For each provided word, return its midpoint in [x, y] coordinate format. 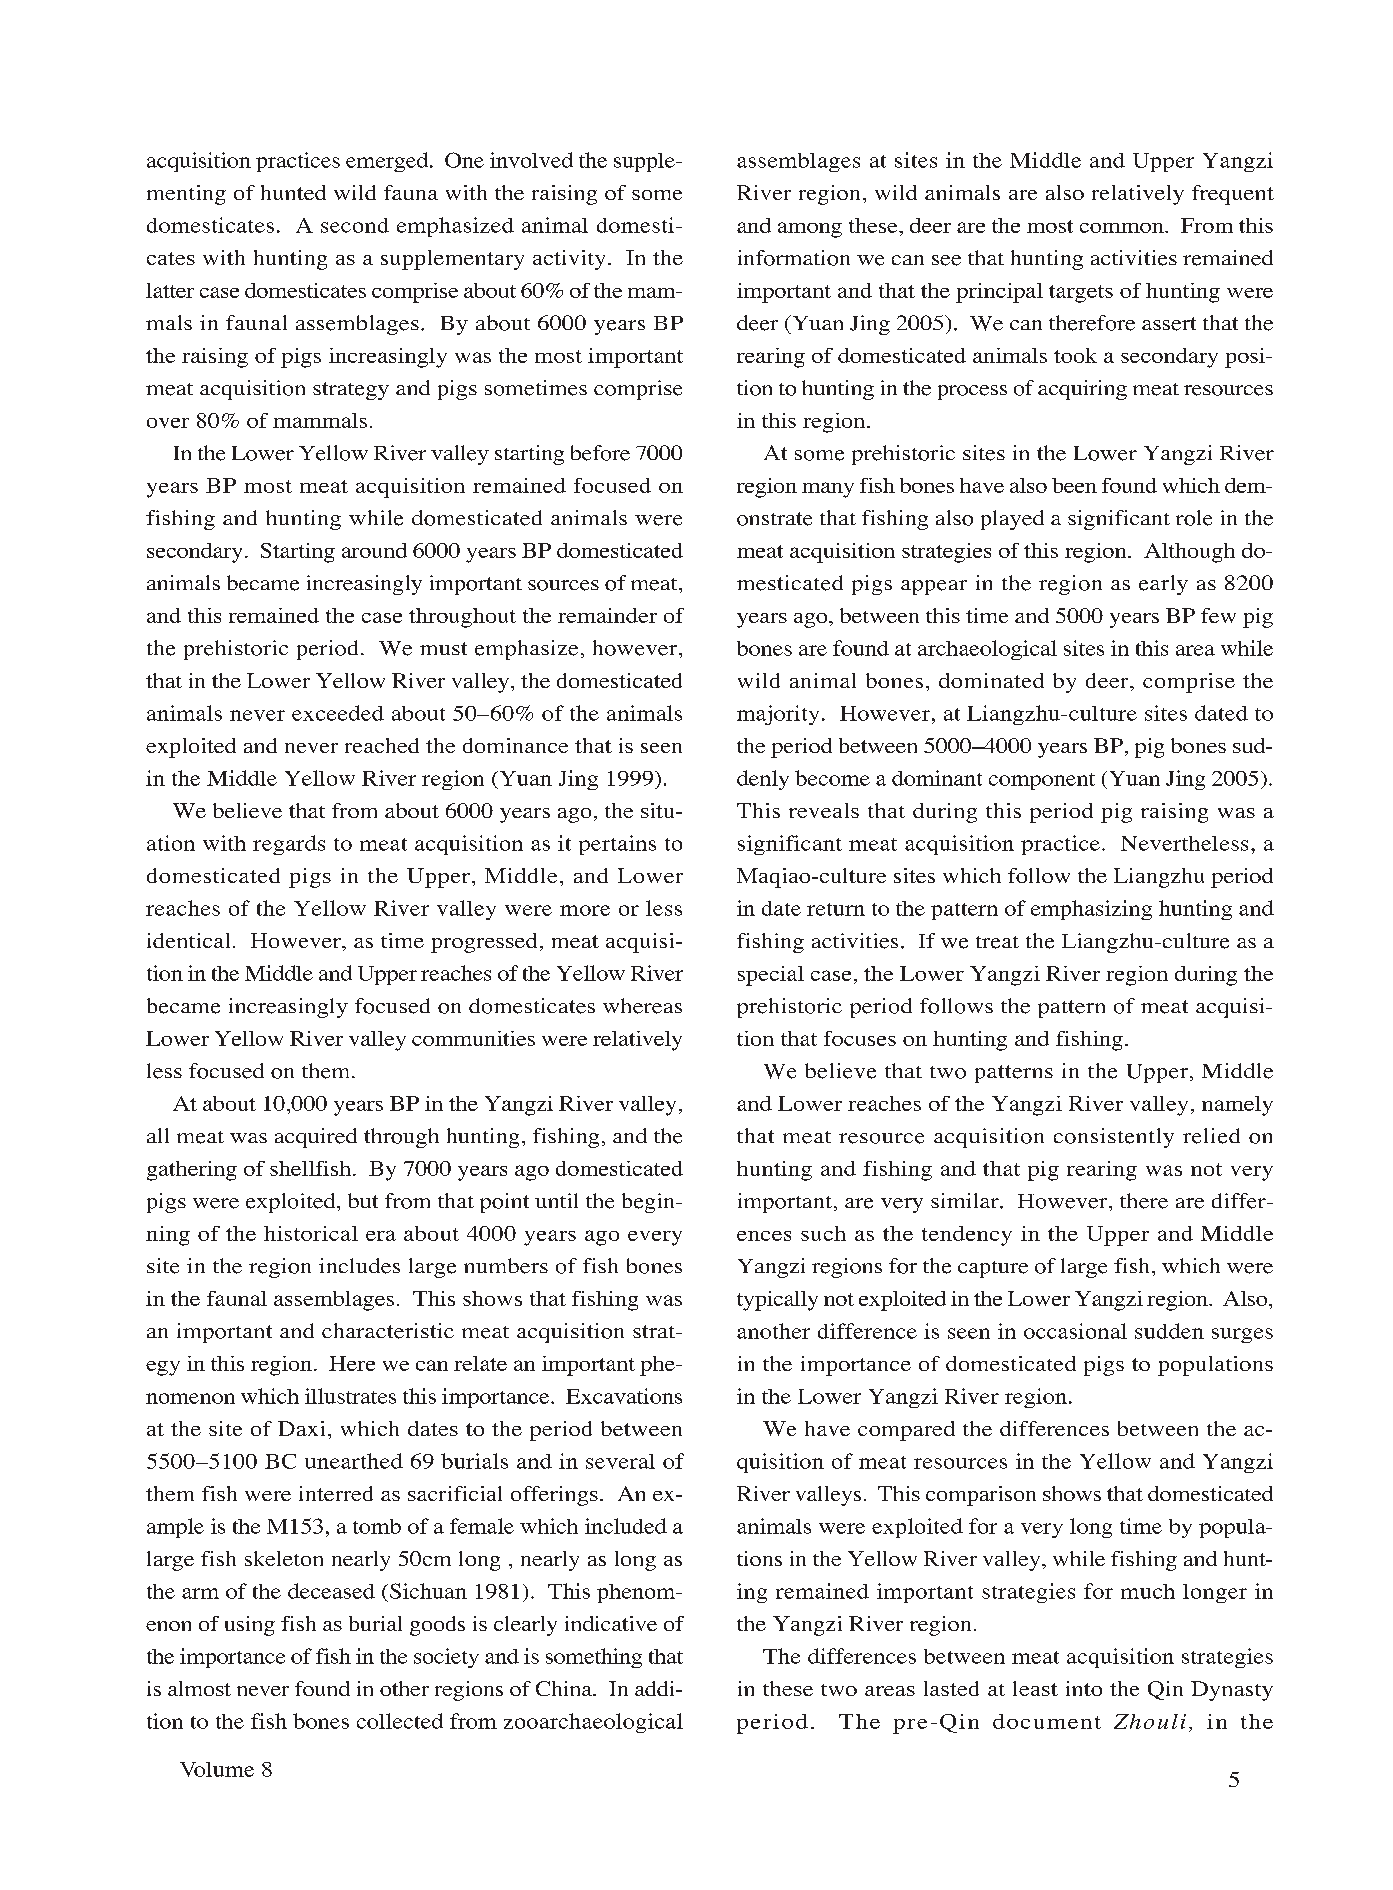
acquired [316, 1138]
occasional [1075, 1331]
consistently [1114, 1138]
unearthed [354, 1461]
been [1074, 485]
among [810, 230]
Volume [217, 1769]
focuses [860, 1038]
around [374, 550]
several [620, 1461]
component [1042, 781]
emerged [388, 162]
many [828, 490]
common [1123, 228]
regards [289, 845]
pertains [617, 845]
